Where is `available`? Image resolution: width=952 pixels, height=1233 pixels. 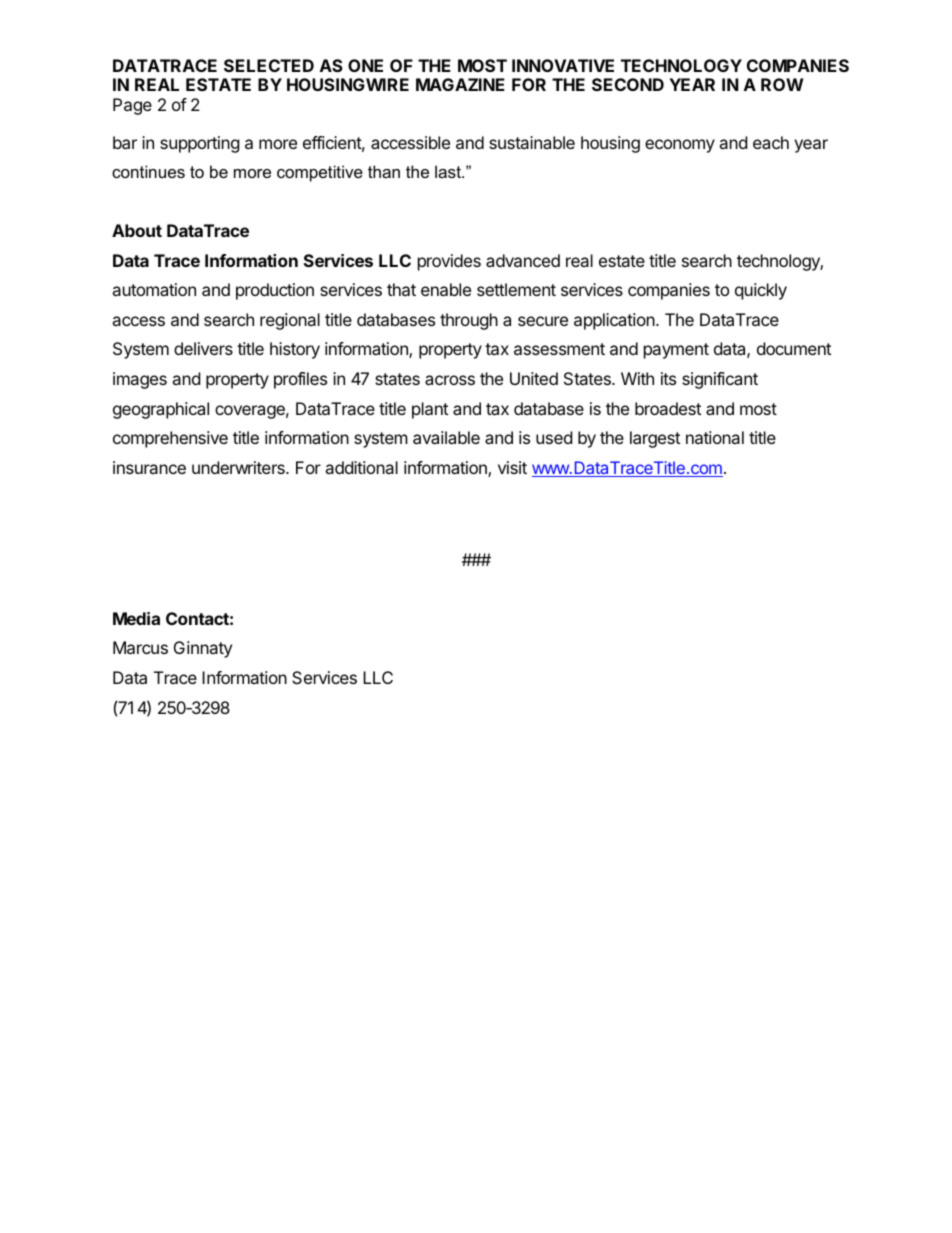
available is located at coordinates (446, 437).
